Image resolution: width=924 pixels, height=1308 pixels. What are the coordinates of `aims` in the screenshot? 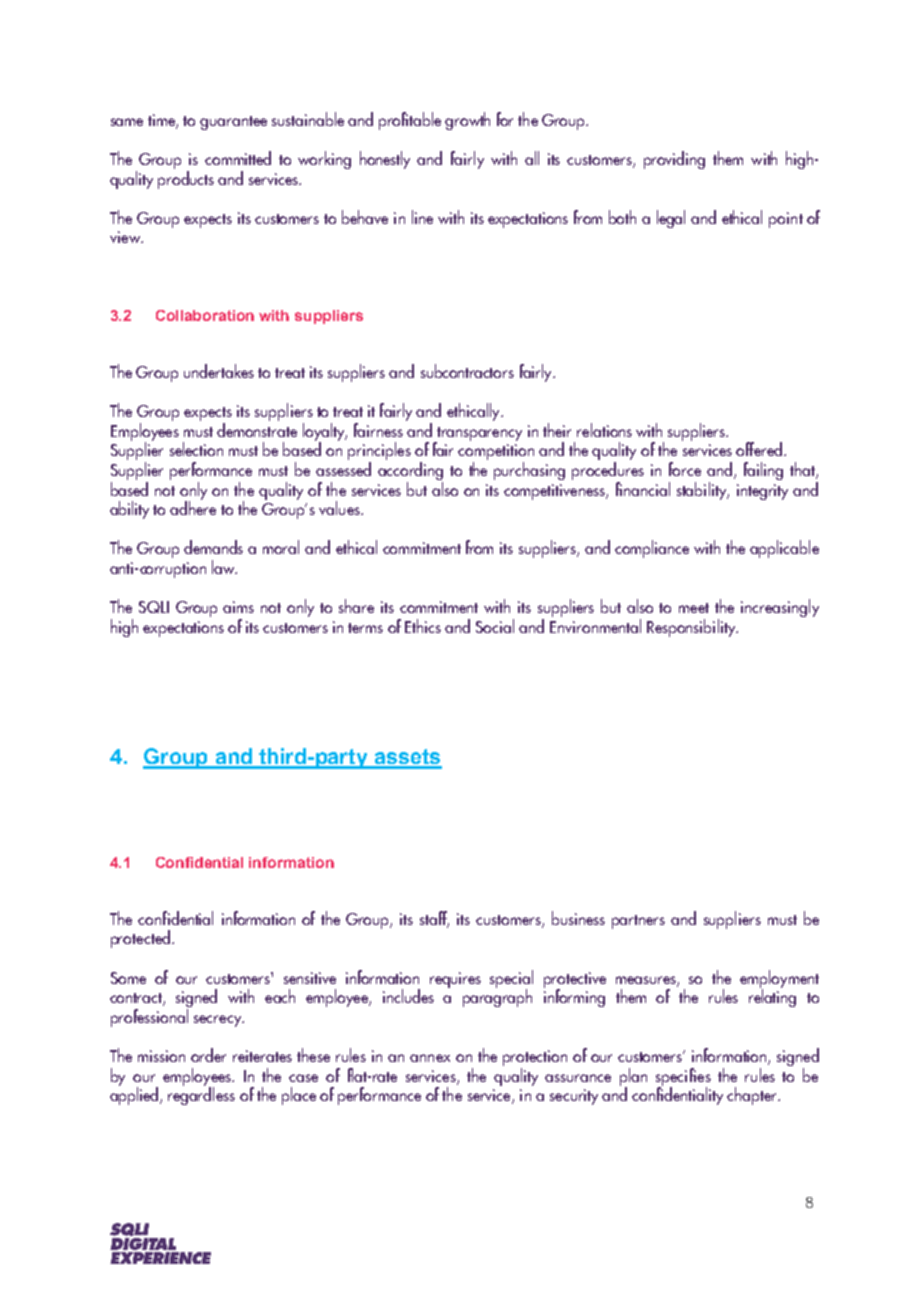 It's located at (238, 607).
